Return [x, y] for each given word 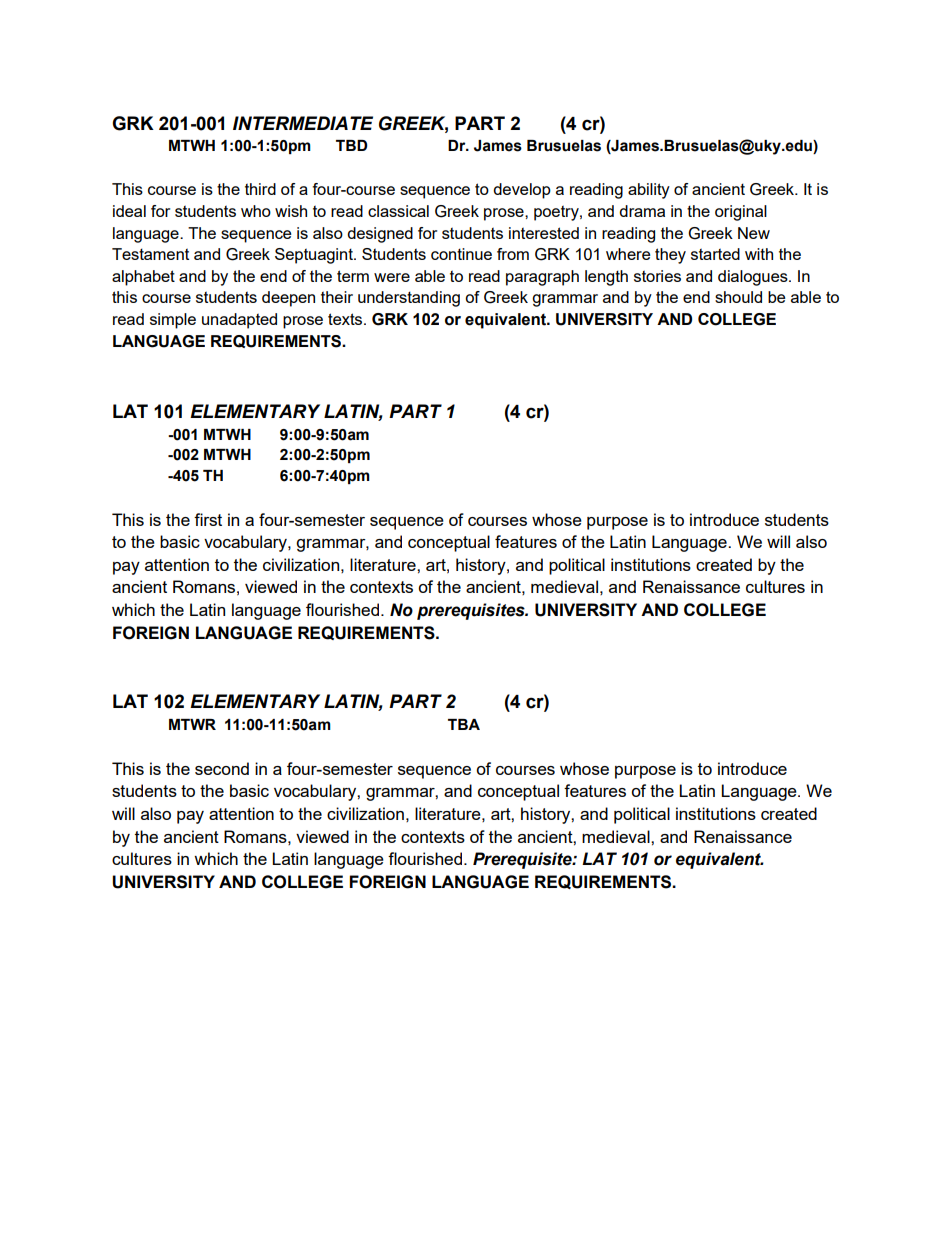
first [208, 519]
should [738, 297]
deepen [288, 299]
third [260, 189]
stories [657, 276]
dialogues [754, 278]
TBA [464, 724]
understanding [409, 299]
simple [173, 321]
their [337, 297]
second [222, 768]
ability [649, 191]
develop [522, 191]
